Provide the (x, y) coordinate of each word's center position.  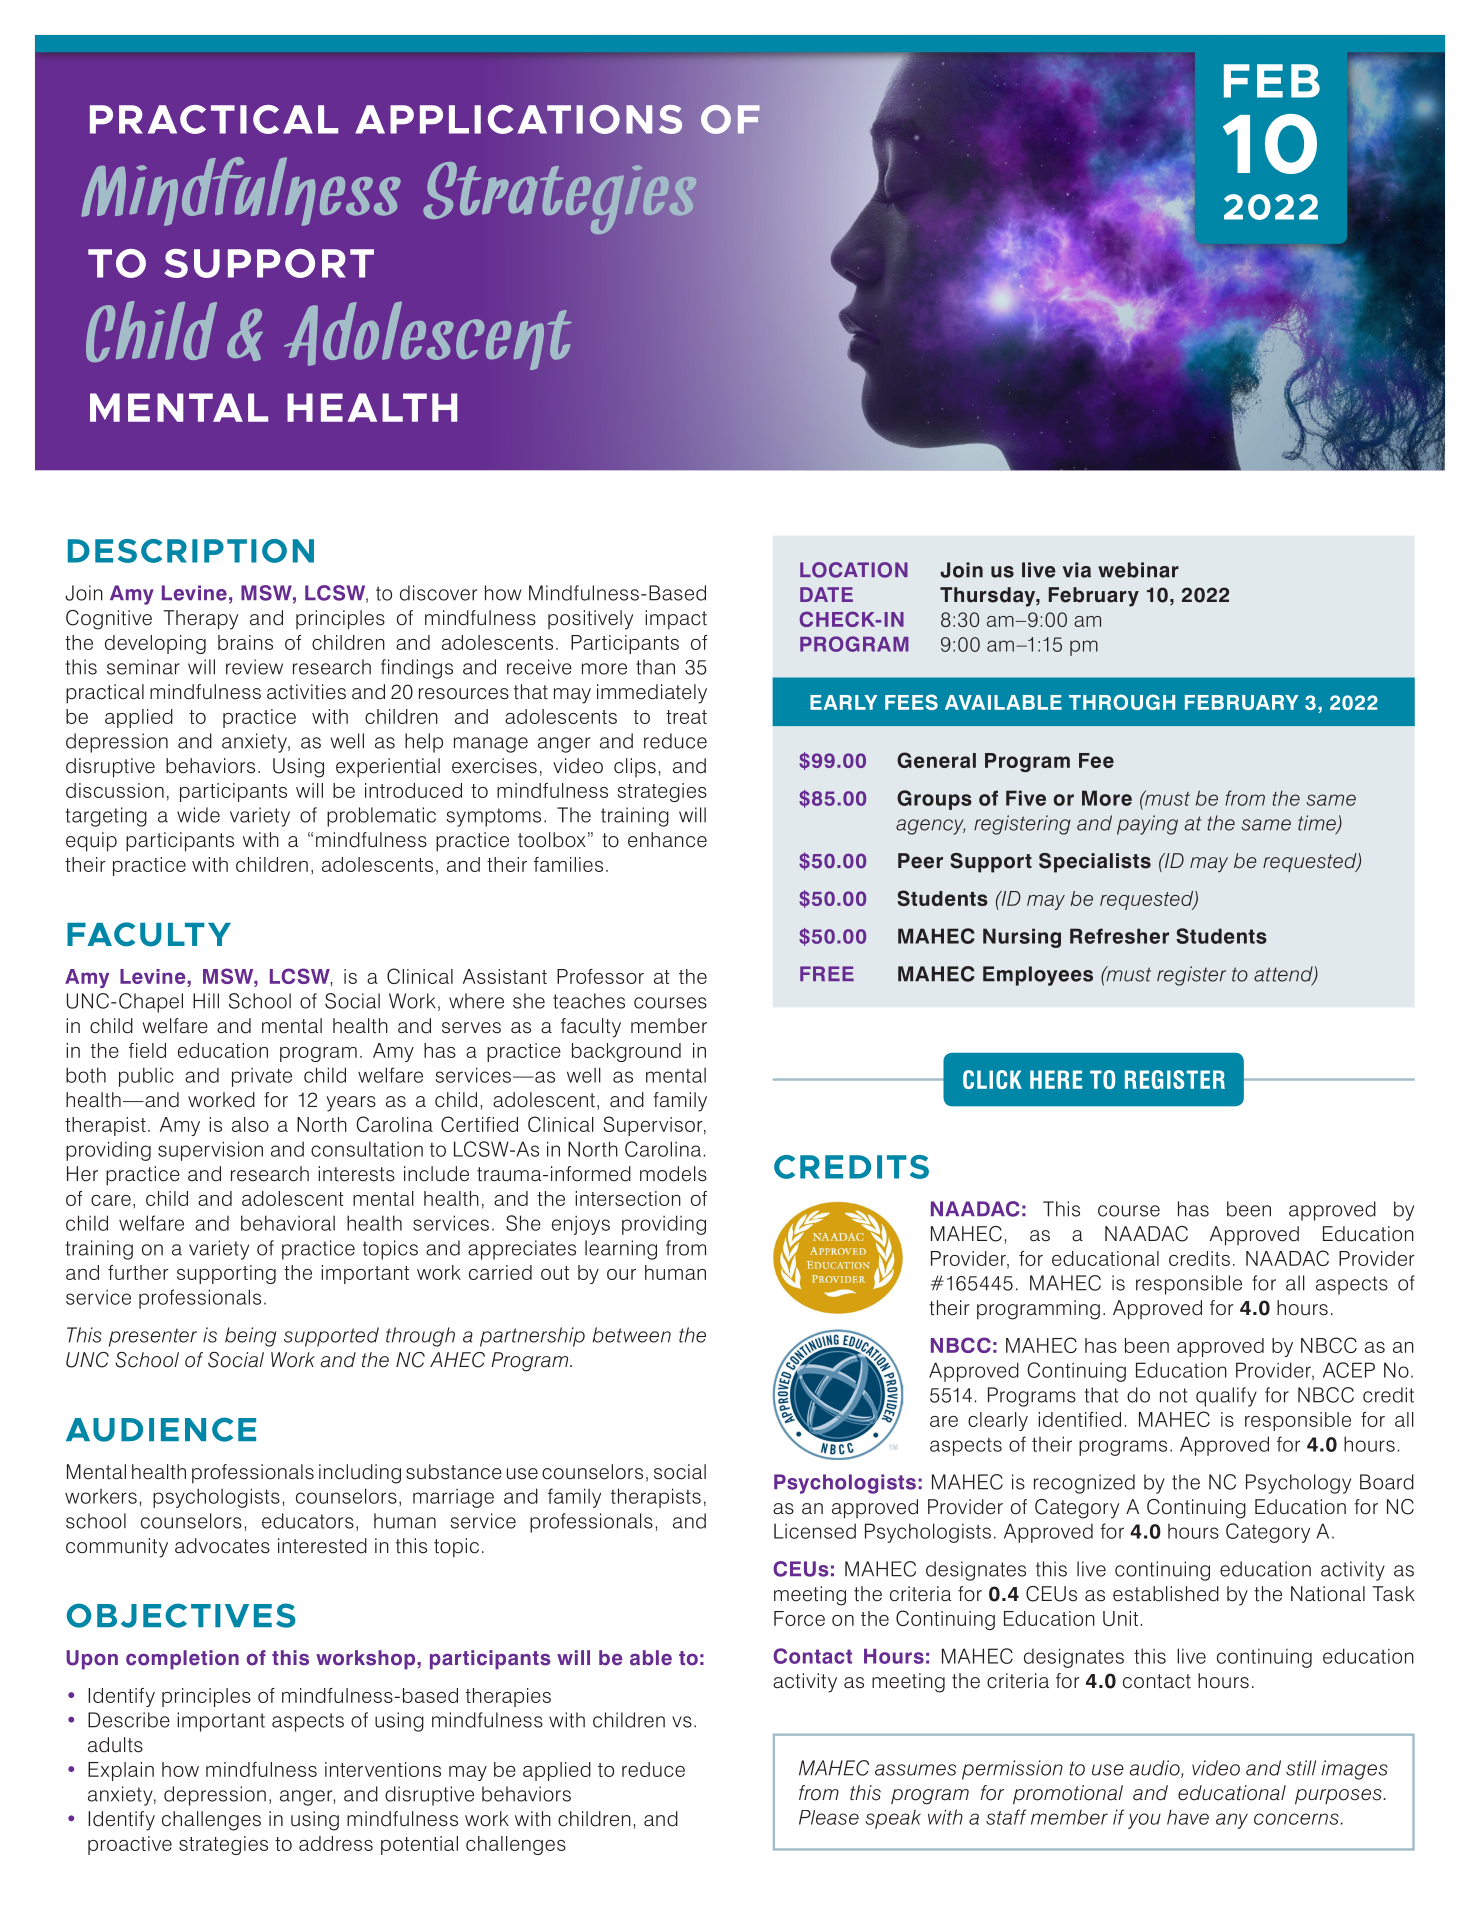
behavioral (288, 1223)
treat (686, 717)
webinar (1138, 570)
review (254, 667)
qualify (1226, 1397)
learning (621, 1250)
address (336, 1843)
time (1318, 824)
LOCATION (854, 570)
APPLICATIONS (519, 119)
